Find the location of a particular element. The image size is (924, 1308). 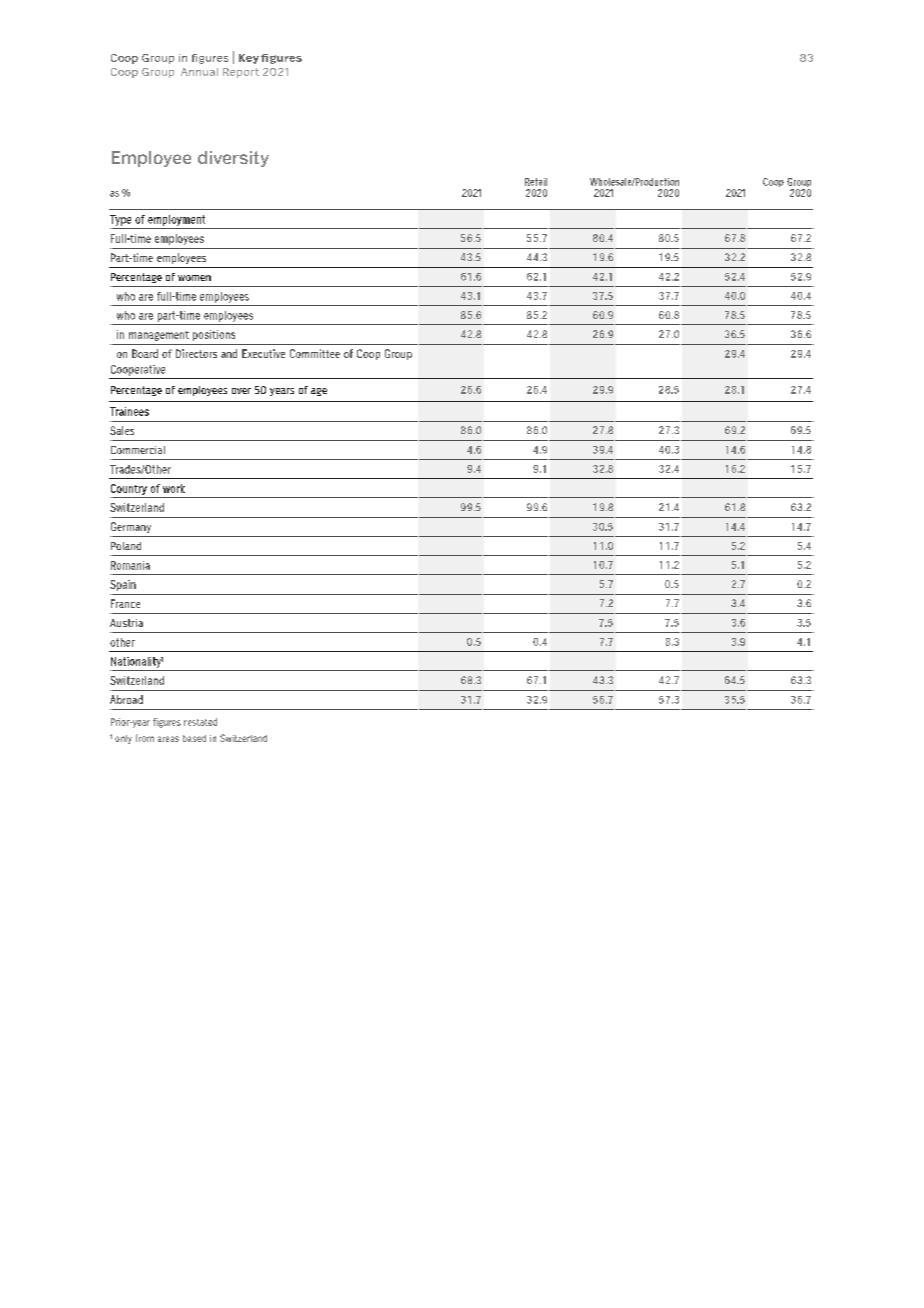

Executive is located at coordinates (263, 353).
